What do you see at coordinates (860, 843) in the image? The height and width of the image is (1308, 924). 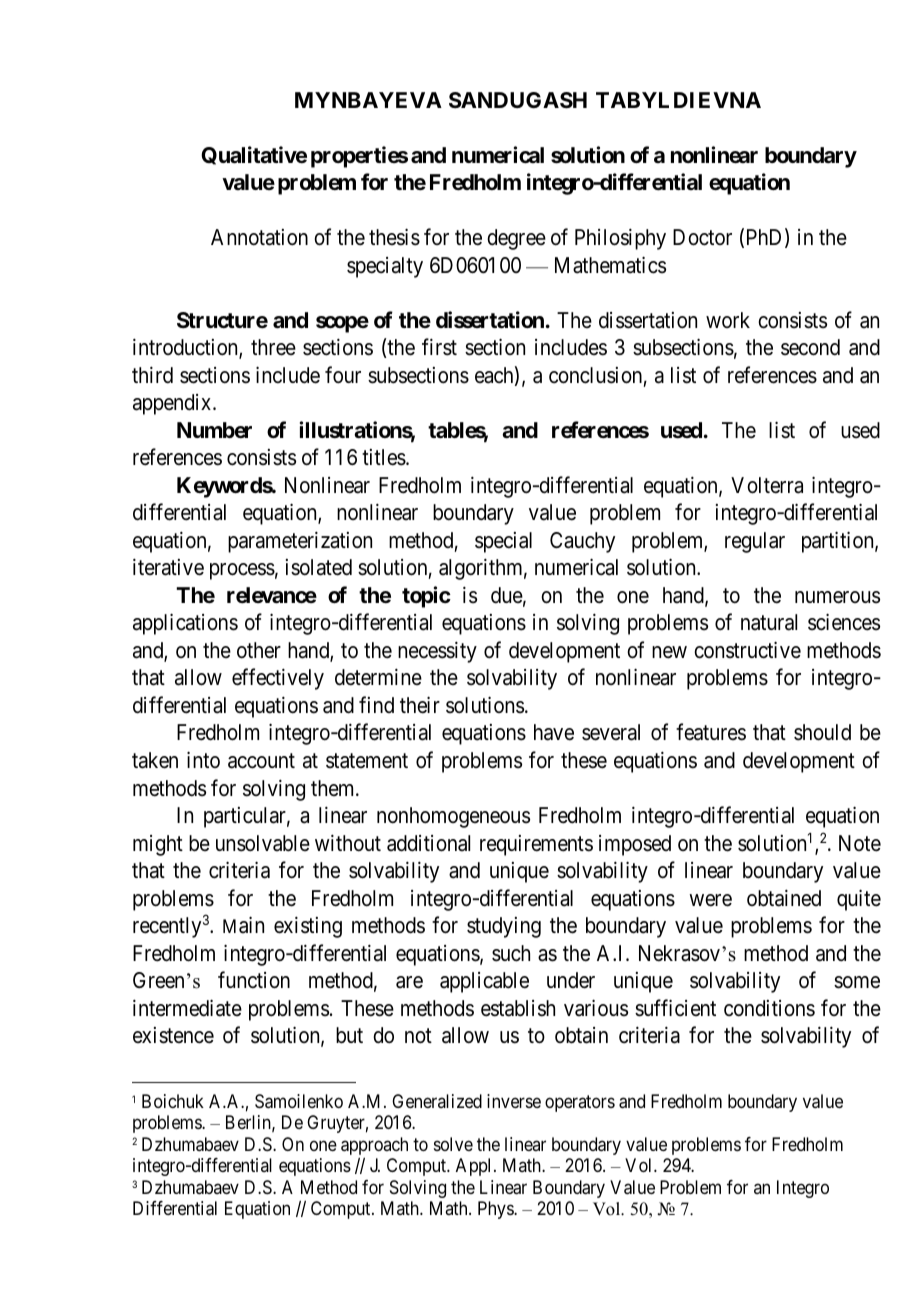 I see `Note` at bounding box center [860, 843].
